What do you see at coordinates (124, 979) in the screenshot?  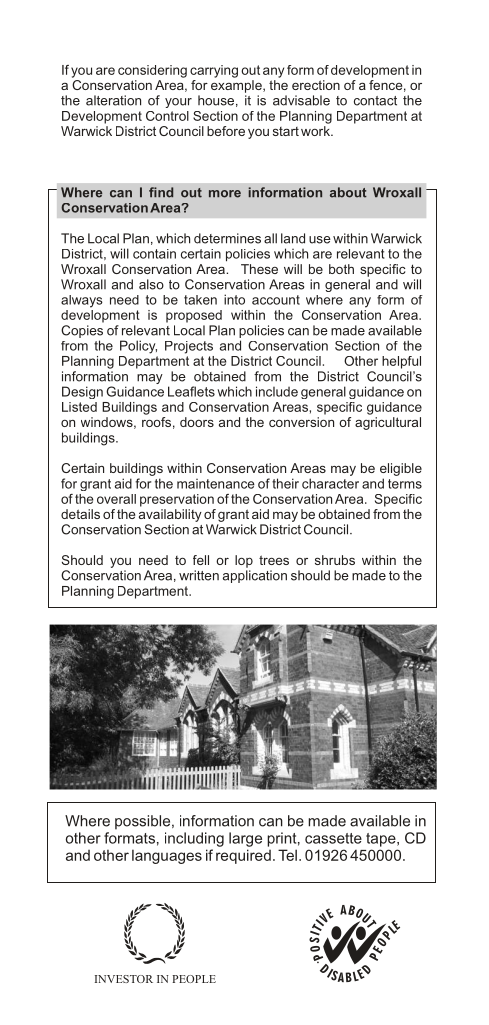 I see `INVESTOR` at bounding box center [124, 979].
